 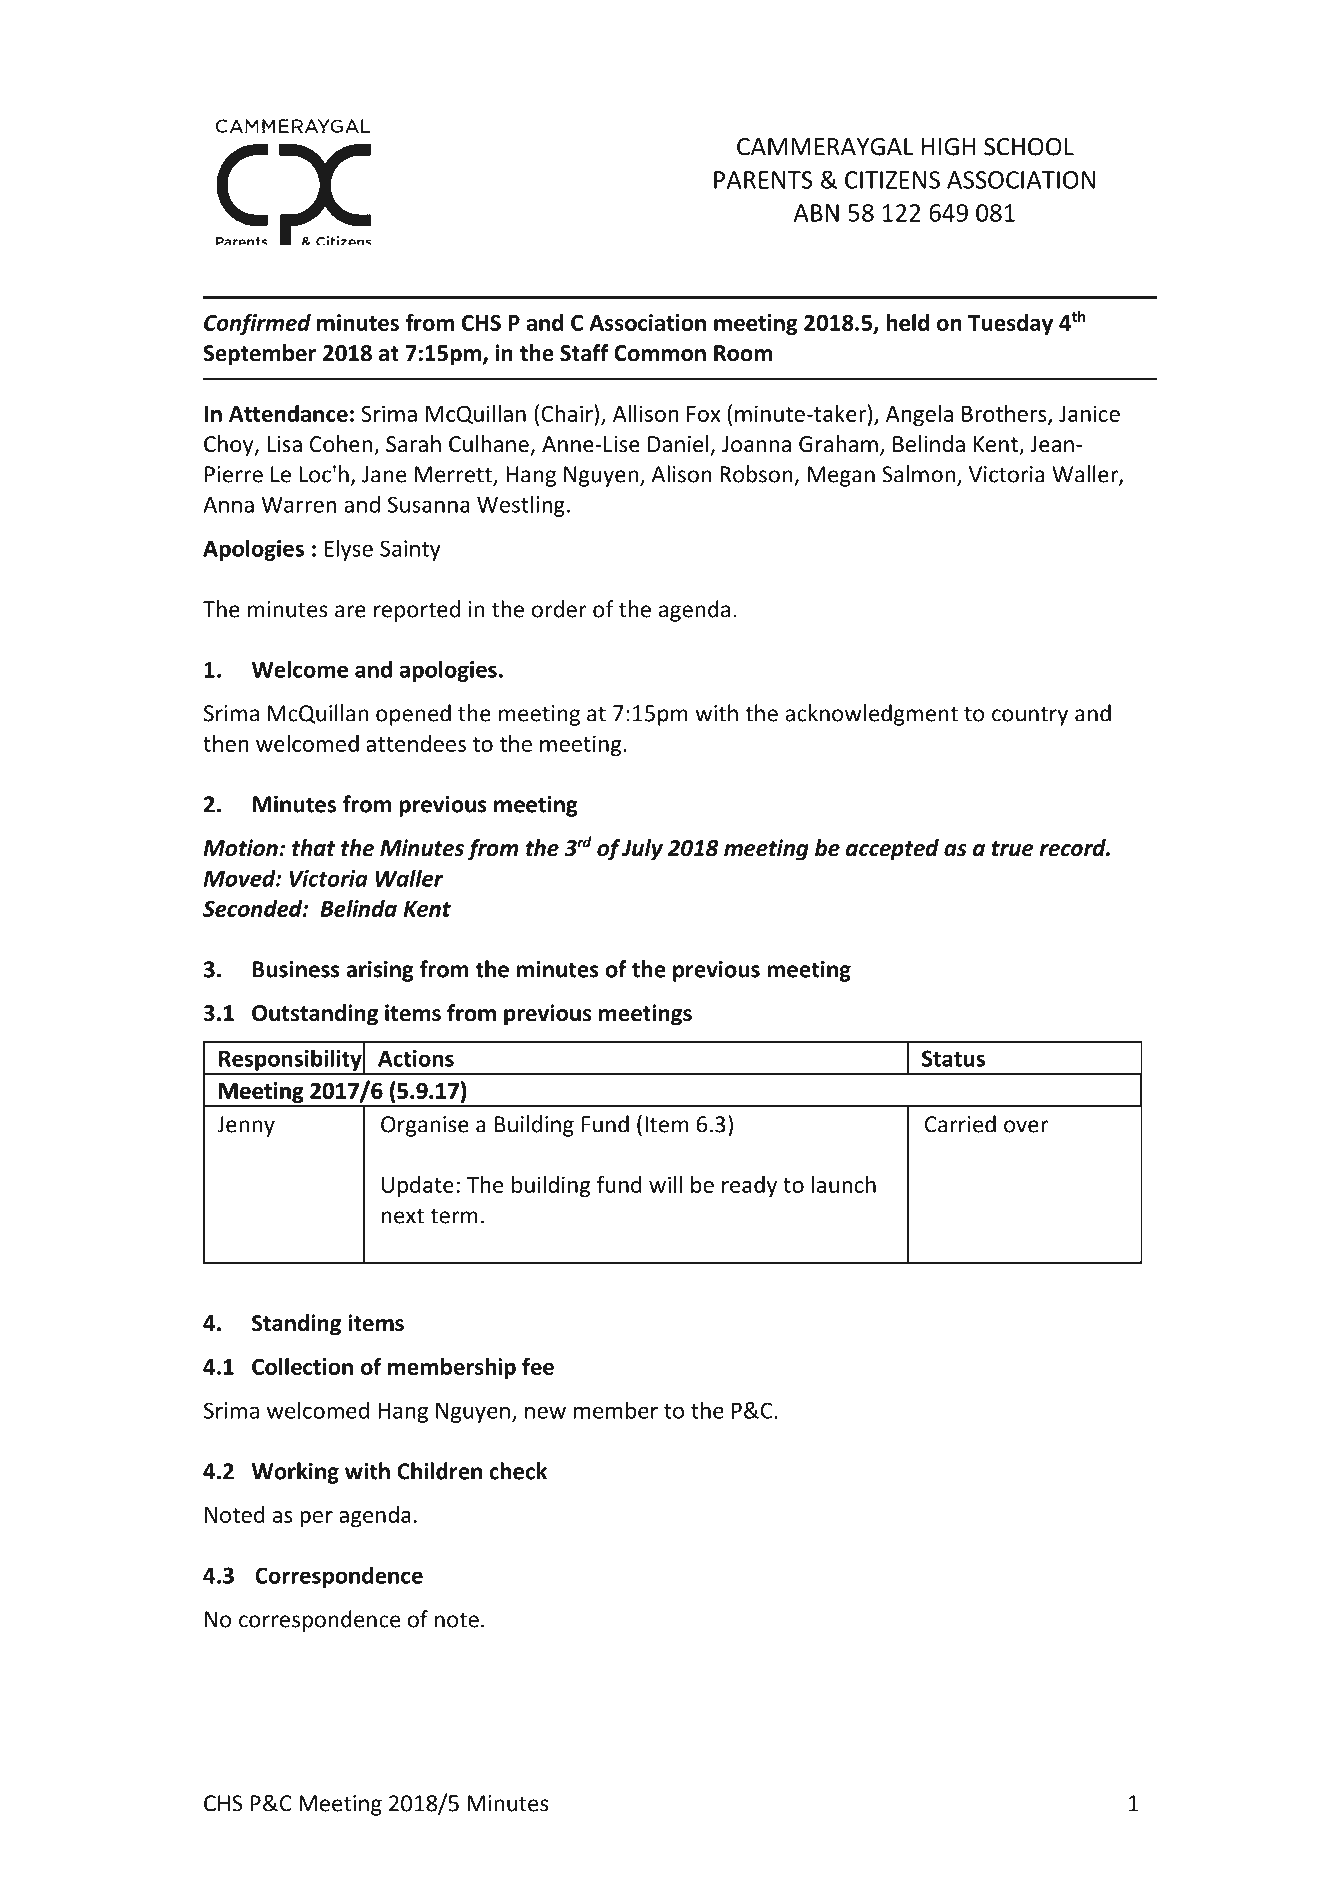 What do you see at coordinates (948, 147) in the screenshot?
I see `HIGH` at bounding box center [948, 147].
